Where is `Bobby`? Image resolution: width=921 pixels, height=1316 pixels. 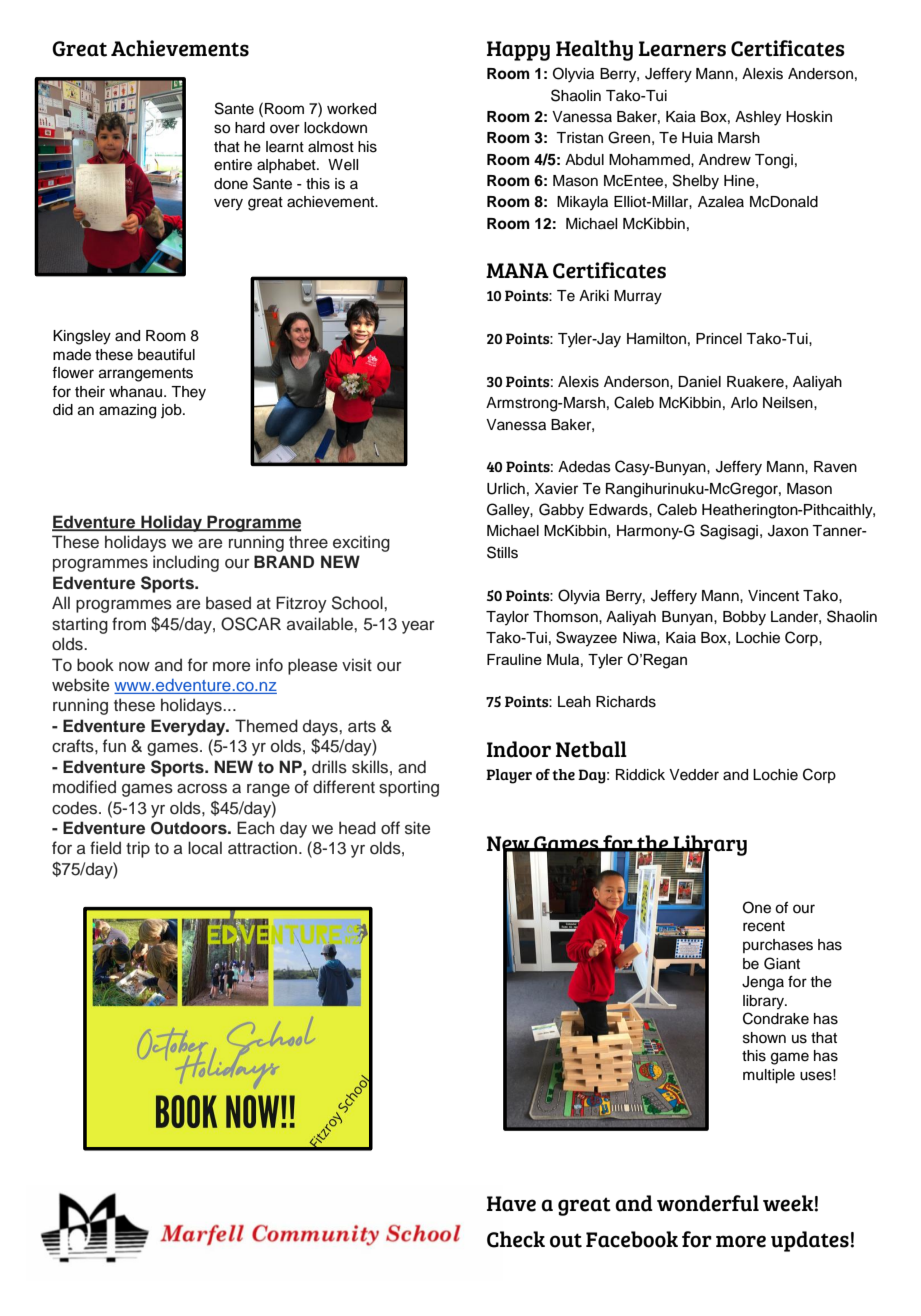 Bobby is located at coordinates (744, 618).
